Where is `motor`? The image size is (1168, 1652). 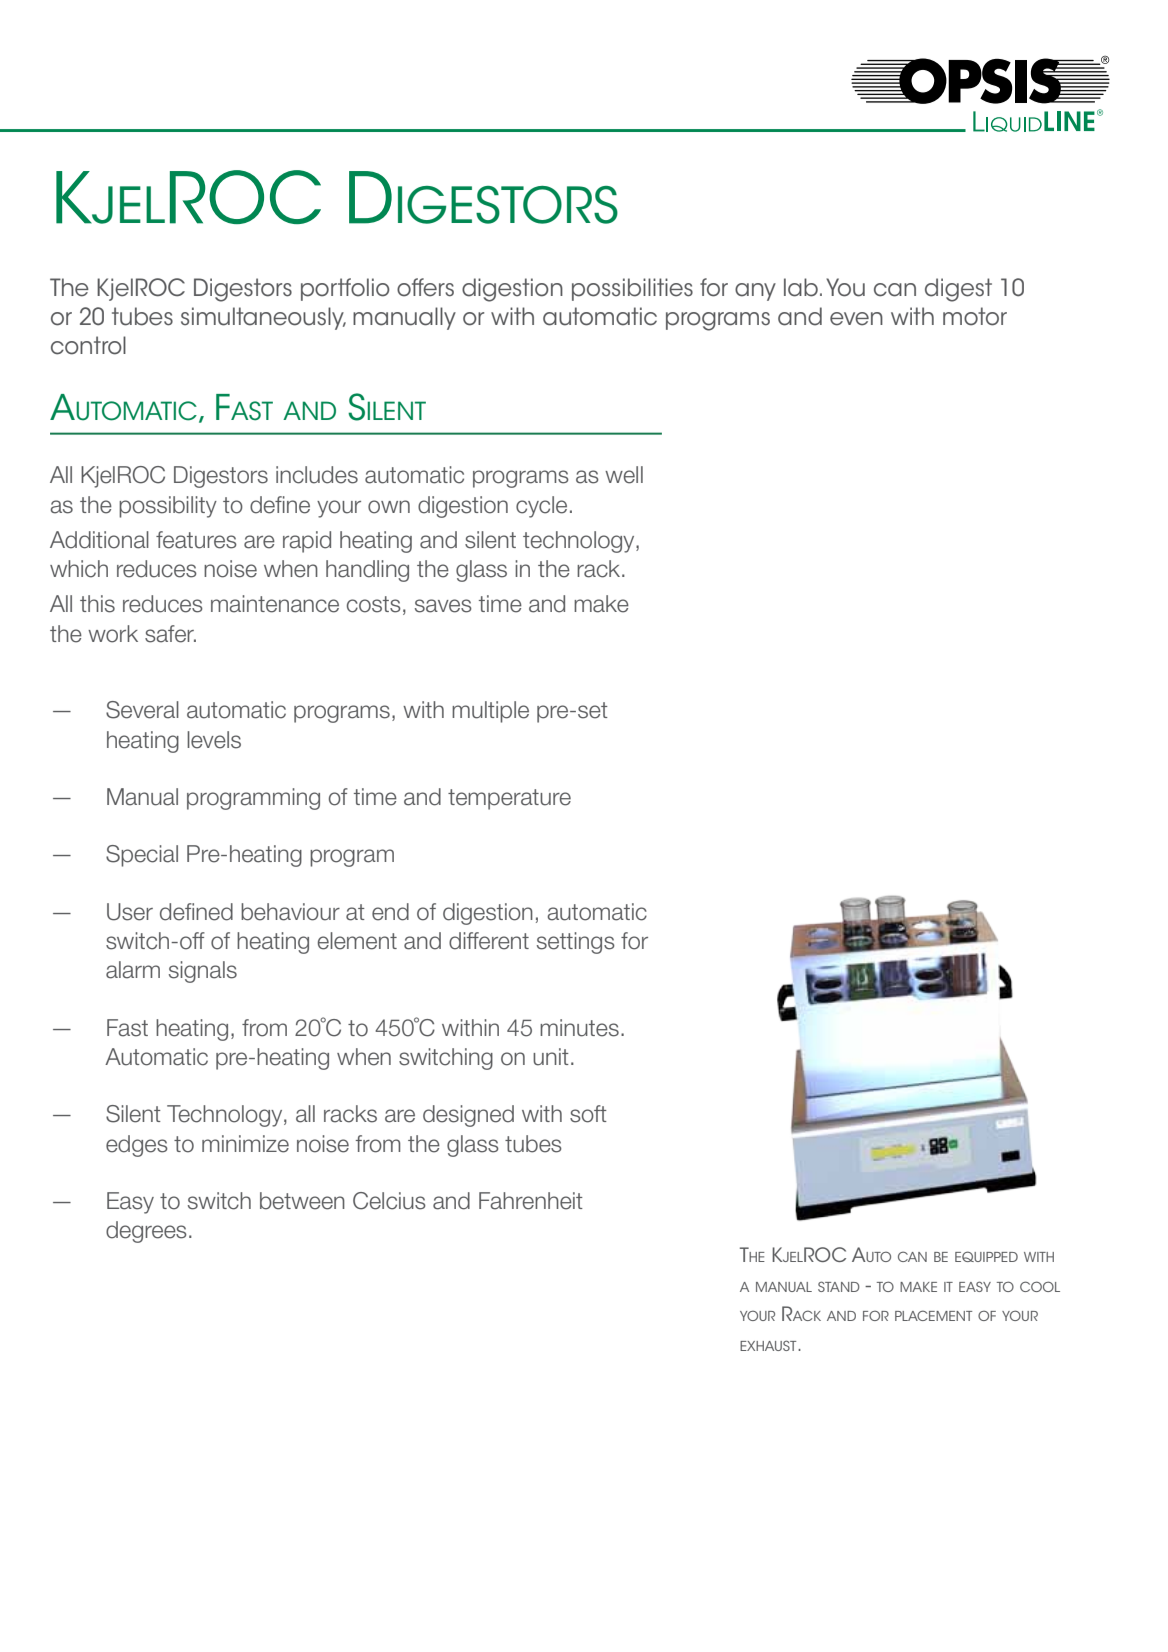
motor is located at coordinates (975, 316).
